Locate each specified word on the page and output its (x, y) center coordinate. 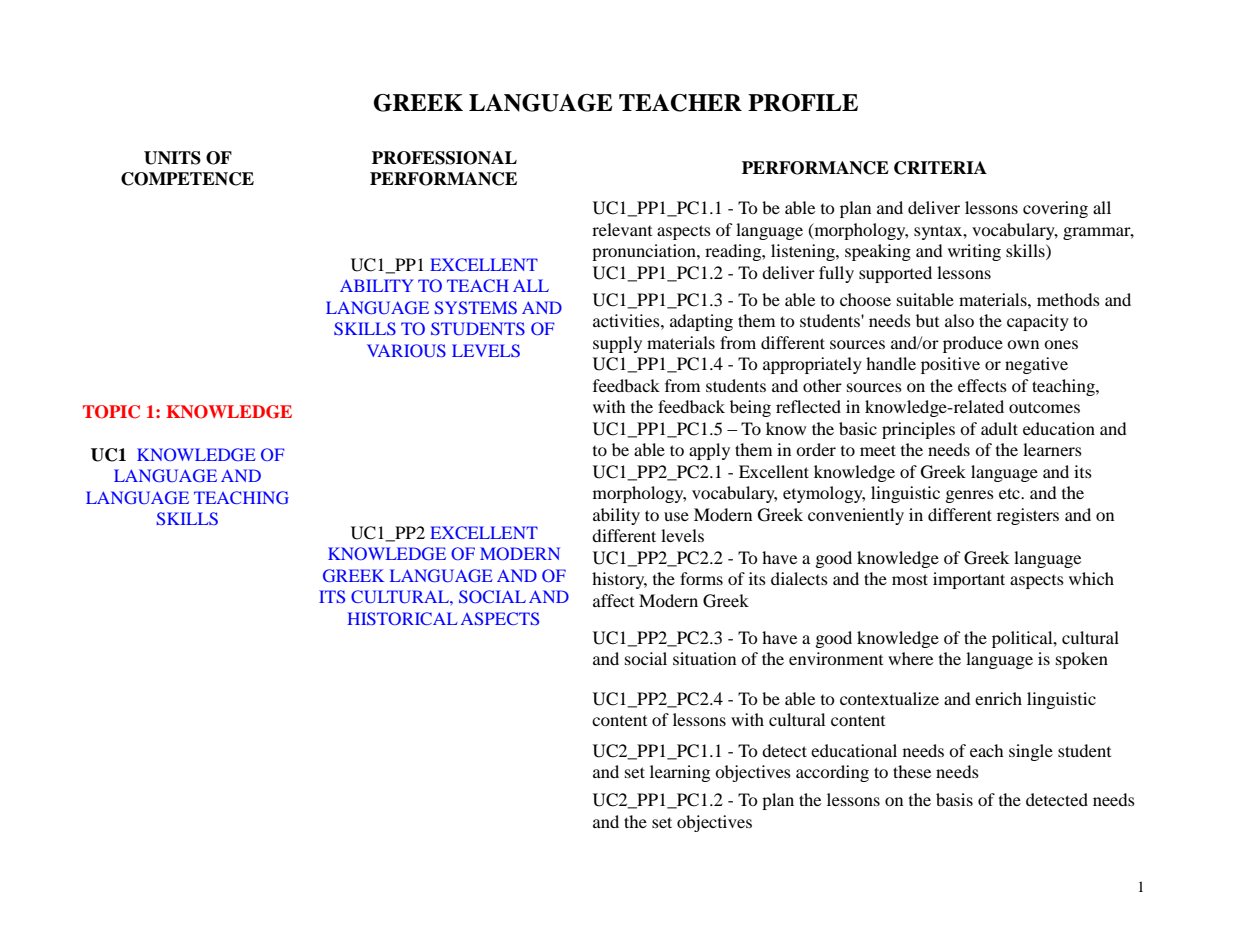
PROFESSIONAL (444, 158)
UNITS (172, 158)
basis (954, 799)
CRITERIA (940, 168)
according (832, 773)
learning (680, 773)
